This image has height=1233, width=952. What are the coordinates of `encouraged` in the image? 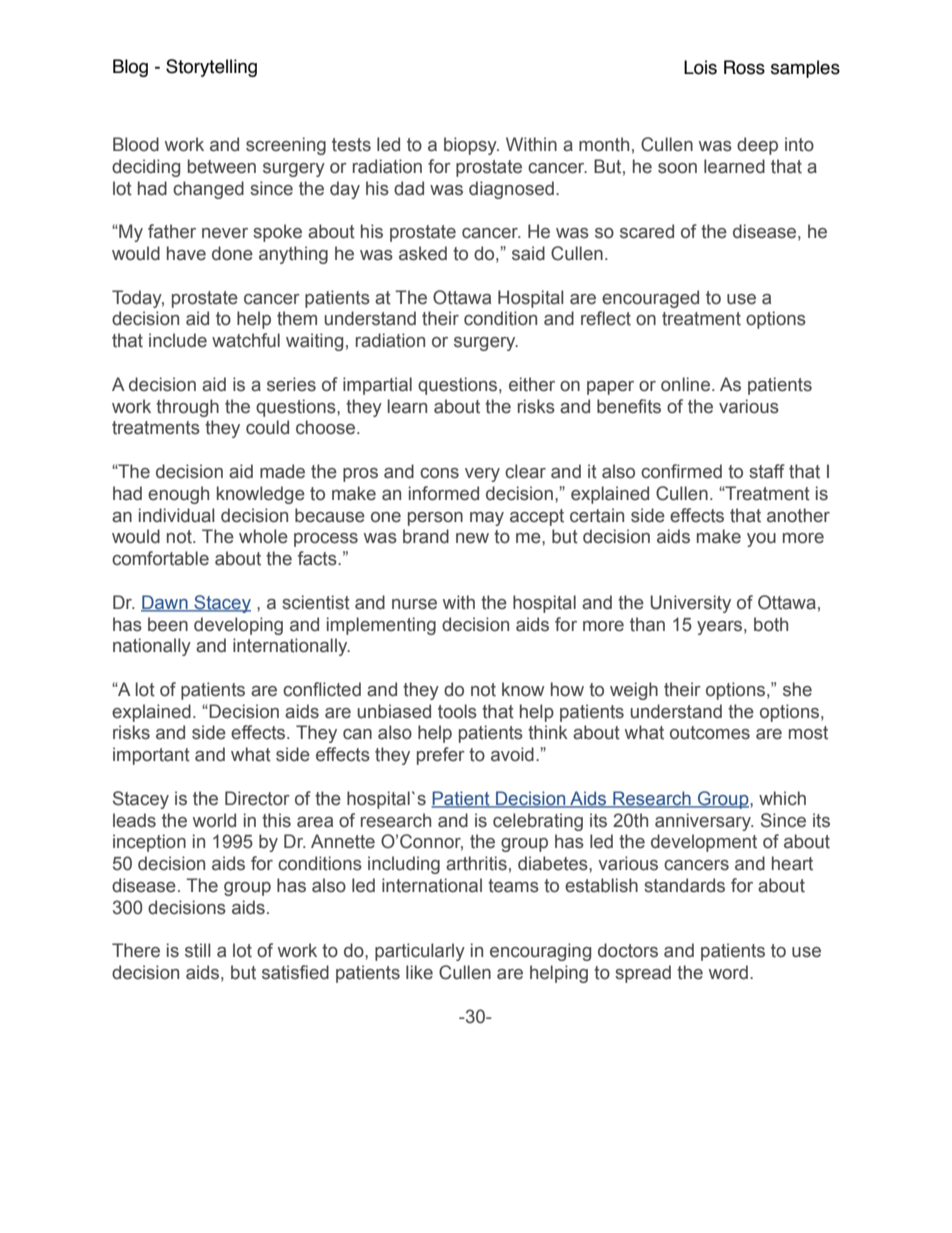 It's located at (650, 299).
